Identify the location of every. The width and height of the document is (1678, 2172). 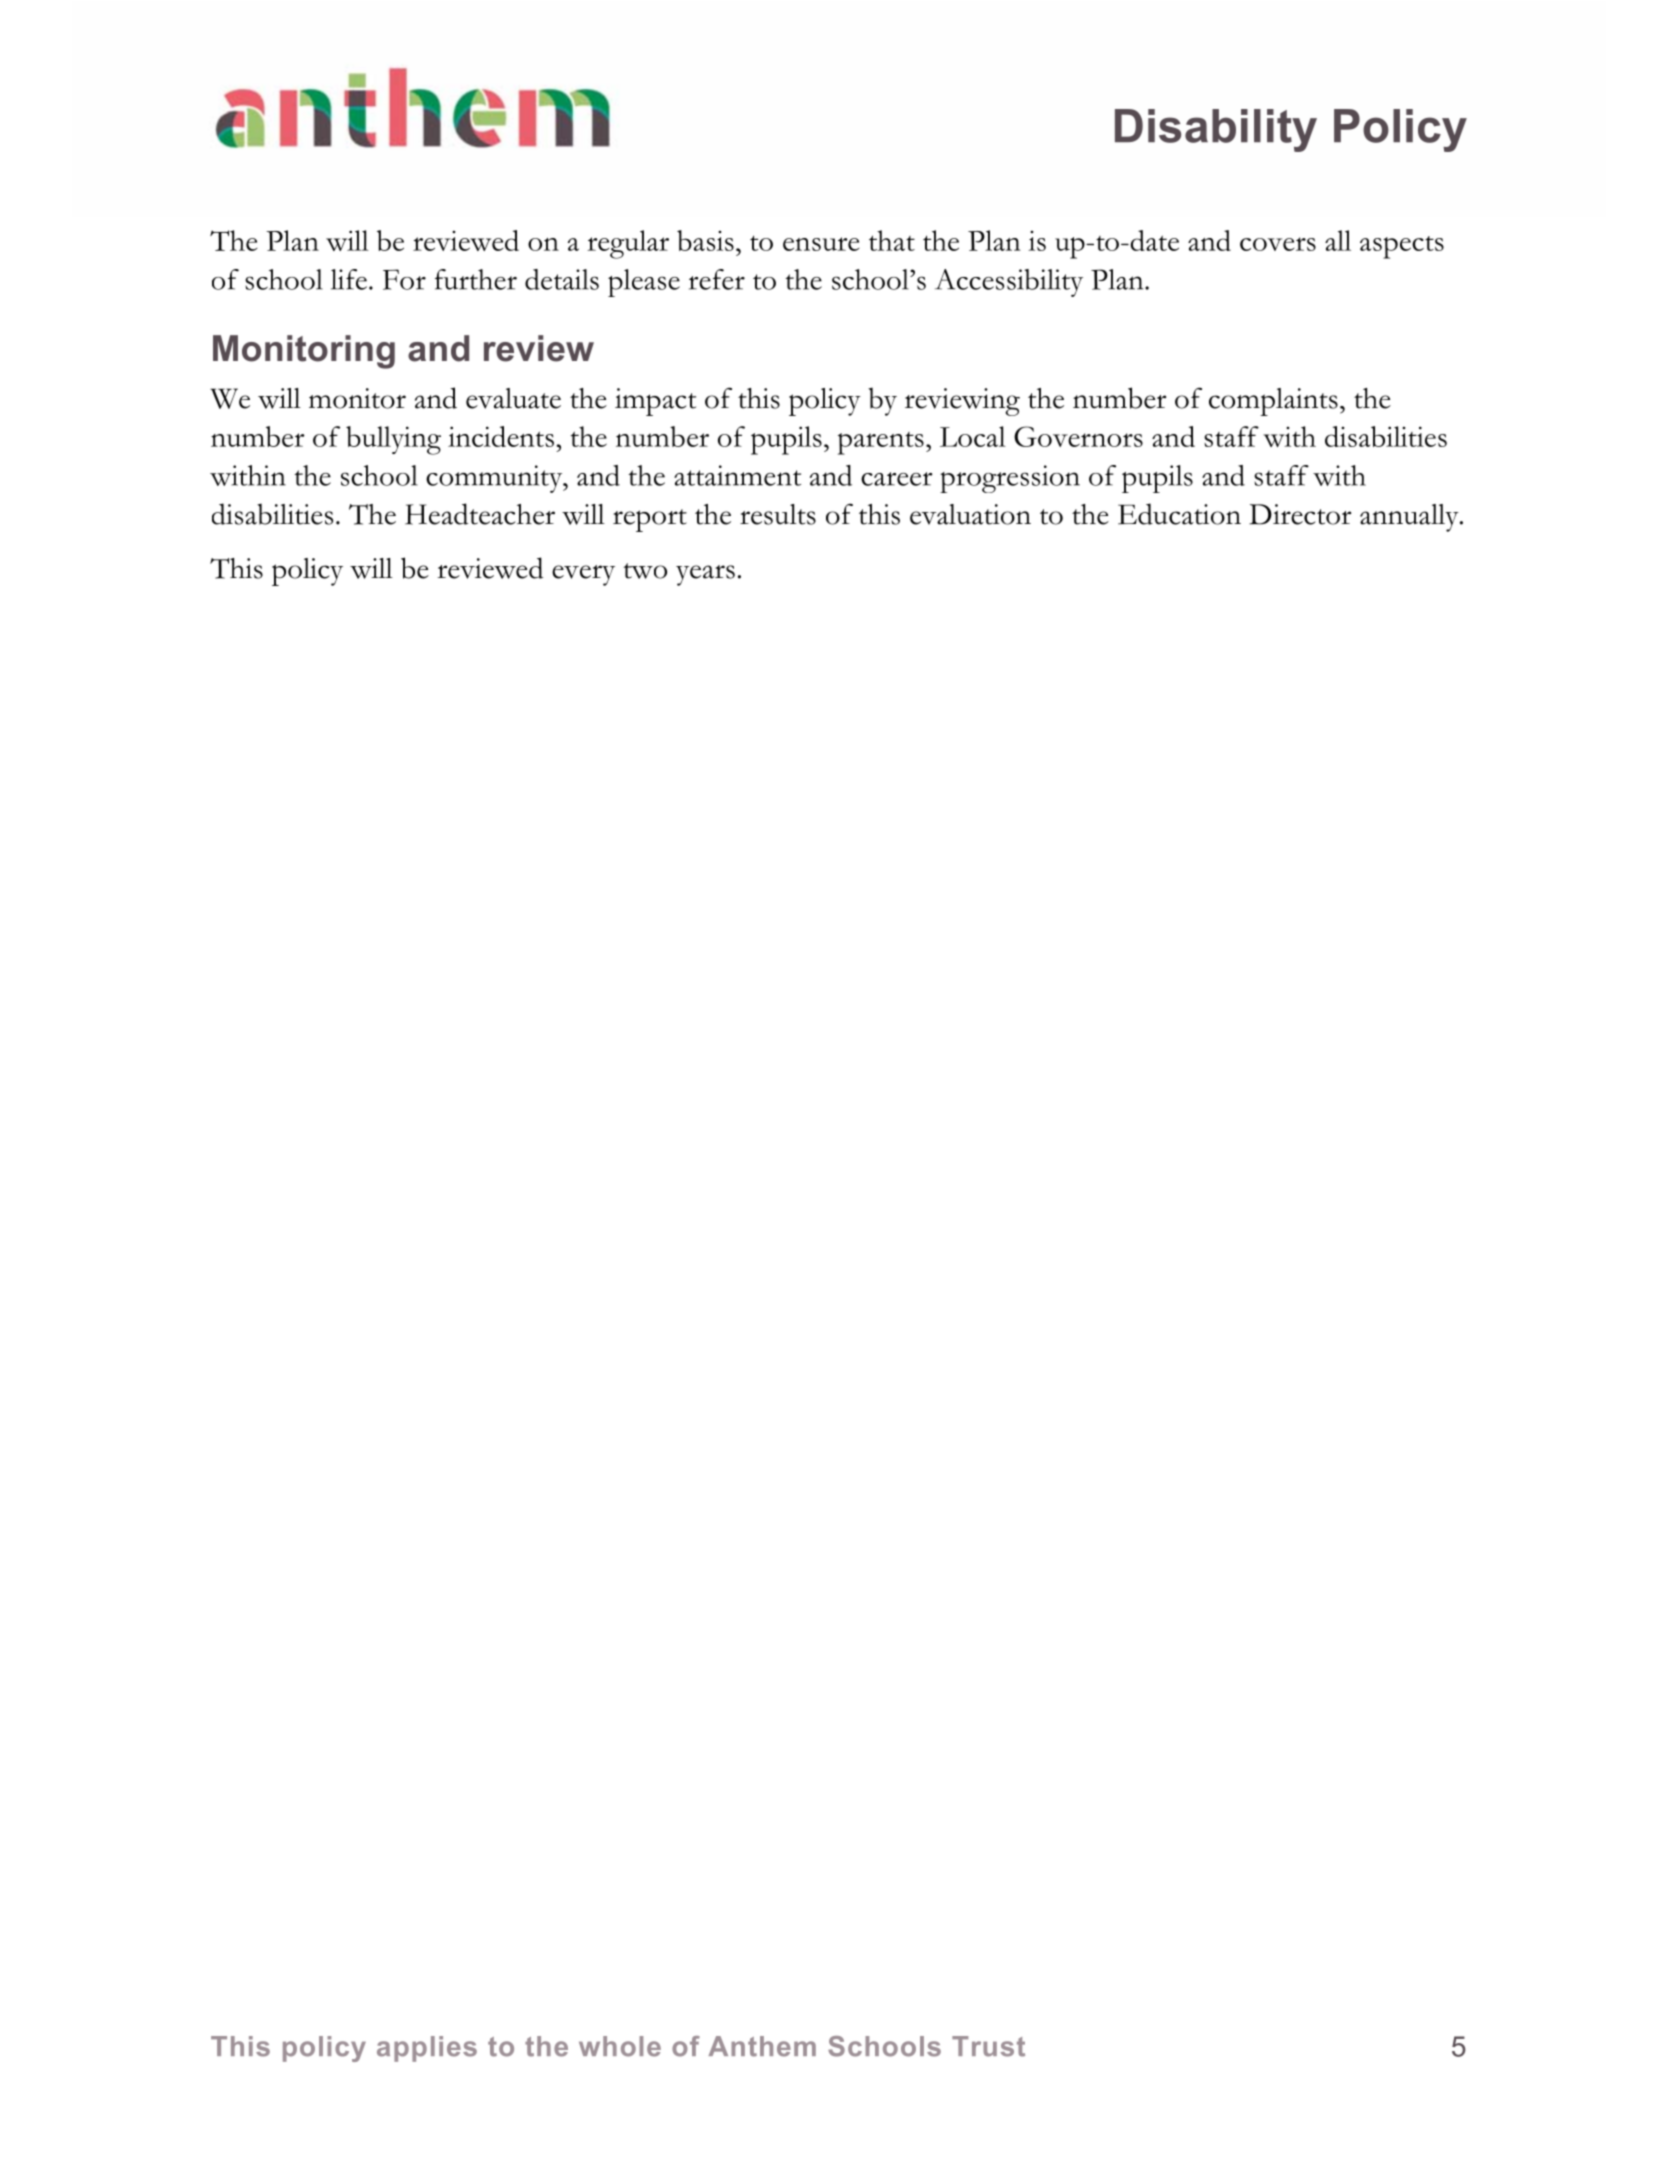
(583, 575).
